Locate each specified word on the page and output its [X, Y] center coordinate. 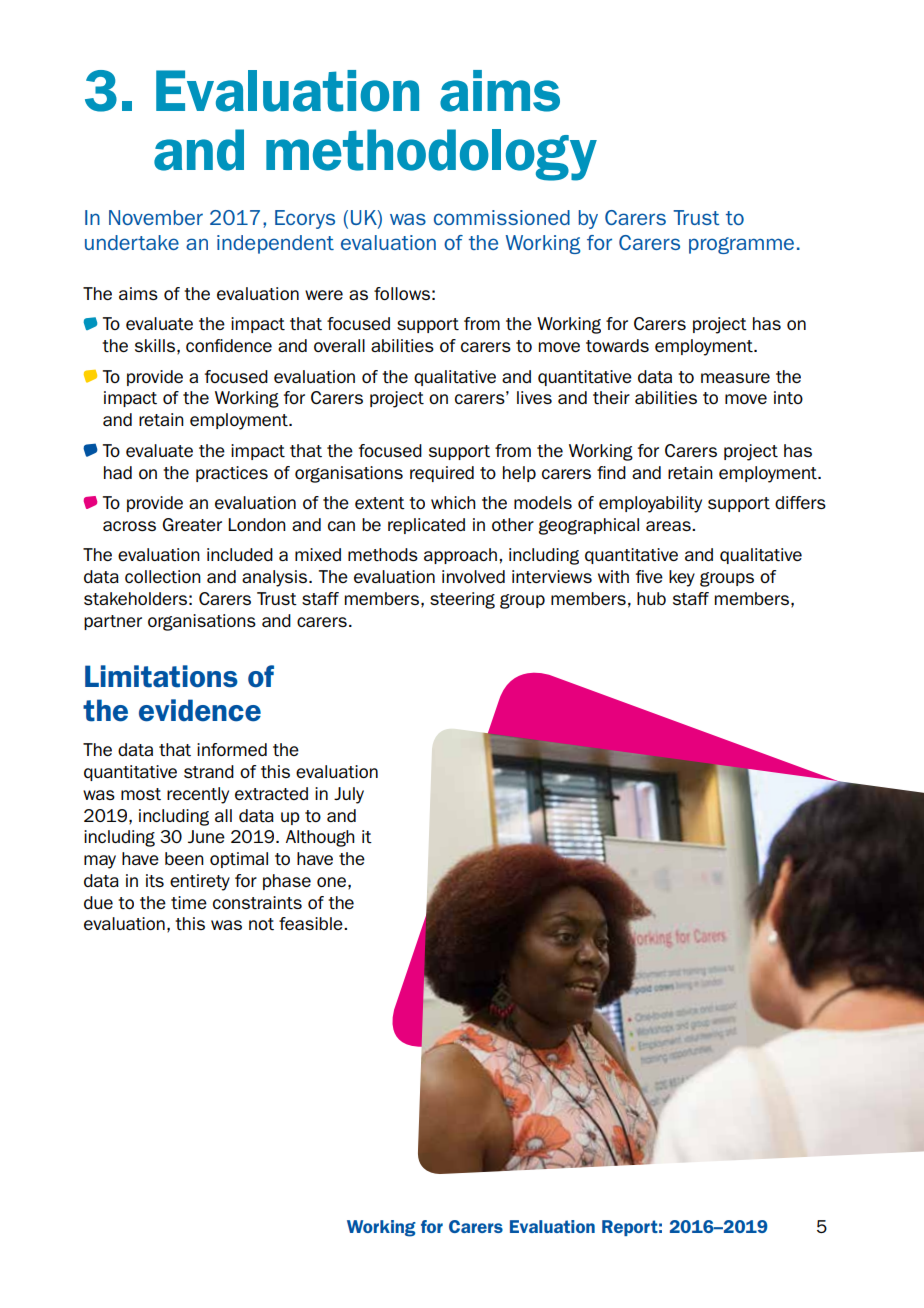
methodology [431, 155]
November [156, 217]
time [189, 902]
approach [460, 556]
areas [669, 526]
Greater [192, 524]
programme [741, 245]
